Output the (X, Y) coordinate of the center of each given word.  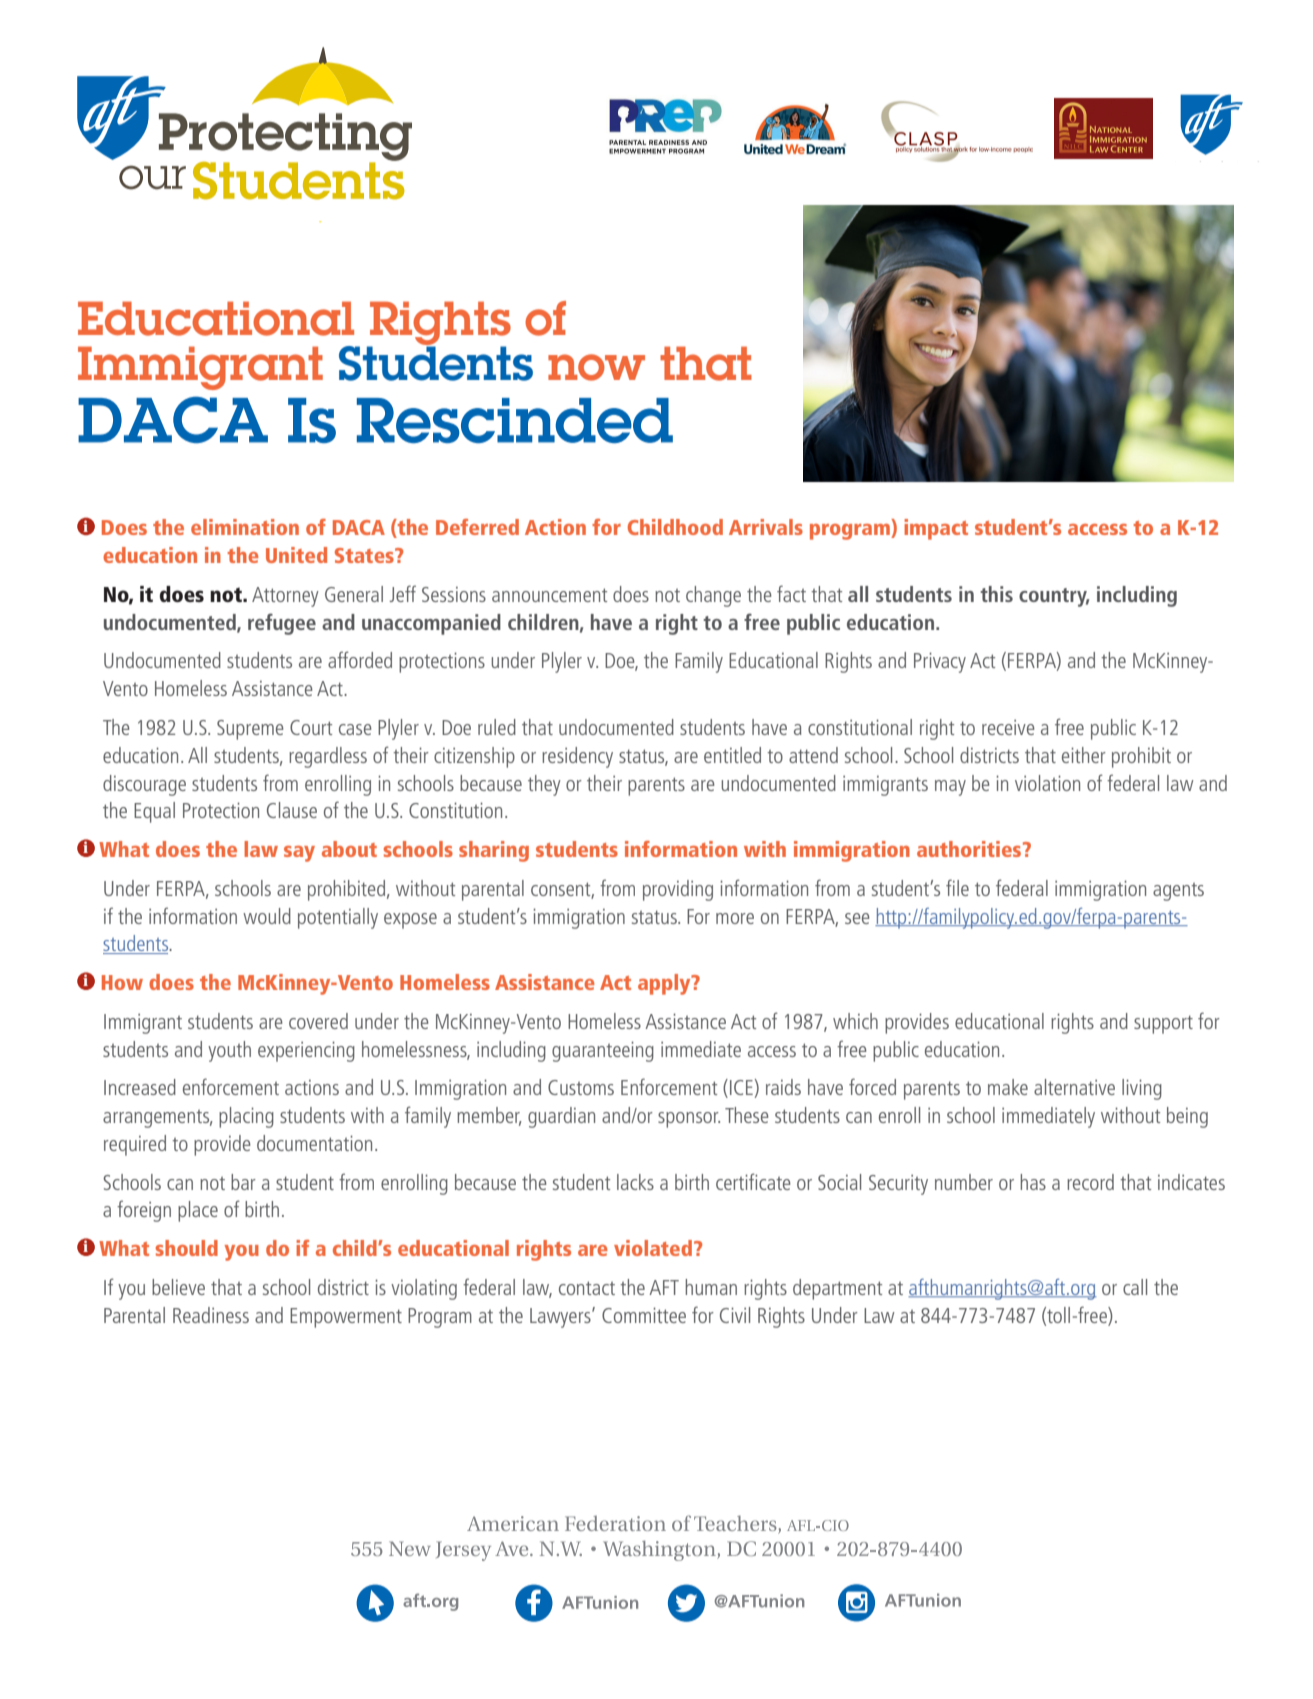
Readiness (211, 1315)
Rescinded (515, 420)
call (1135, 1287)
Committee (644, 1315)
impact (936, 529)
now (596, 367)
